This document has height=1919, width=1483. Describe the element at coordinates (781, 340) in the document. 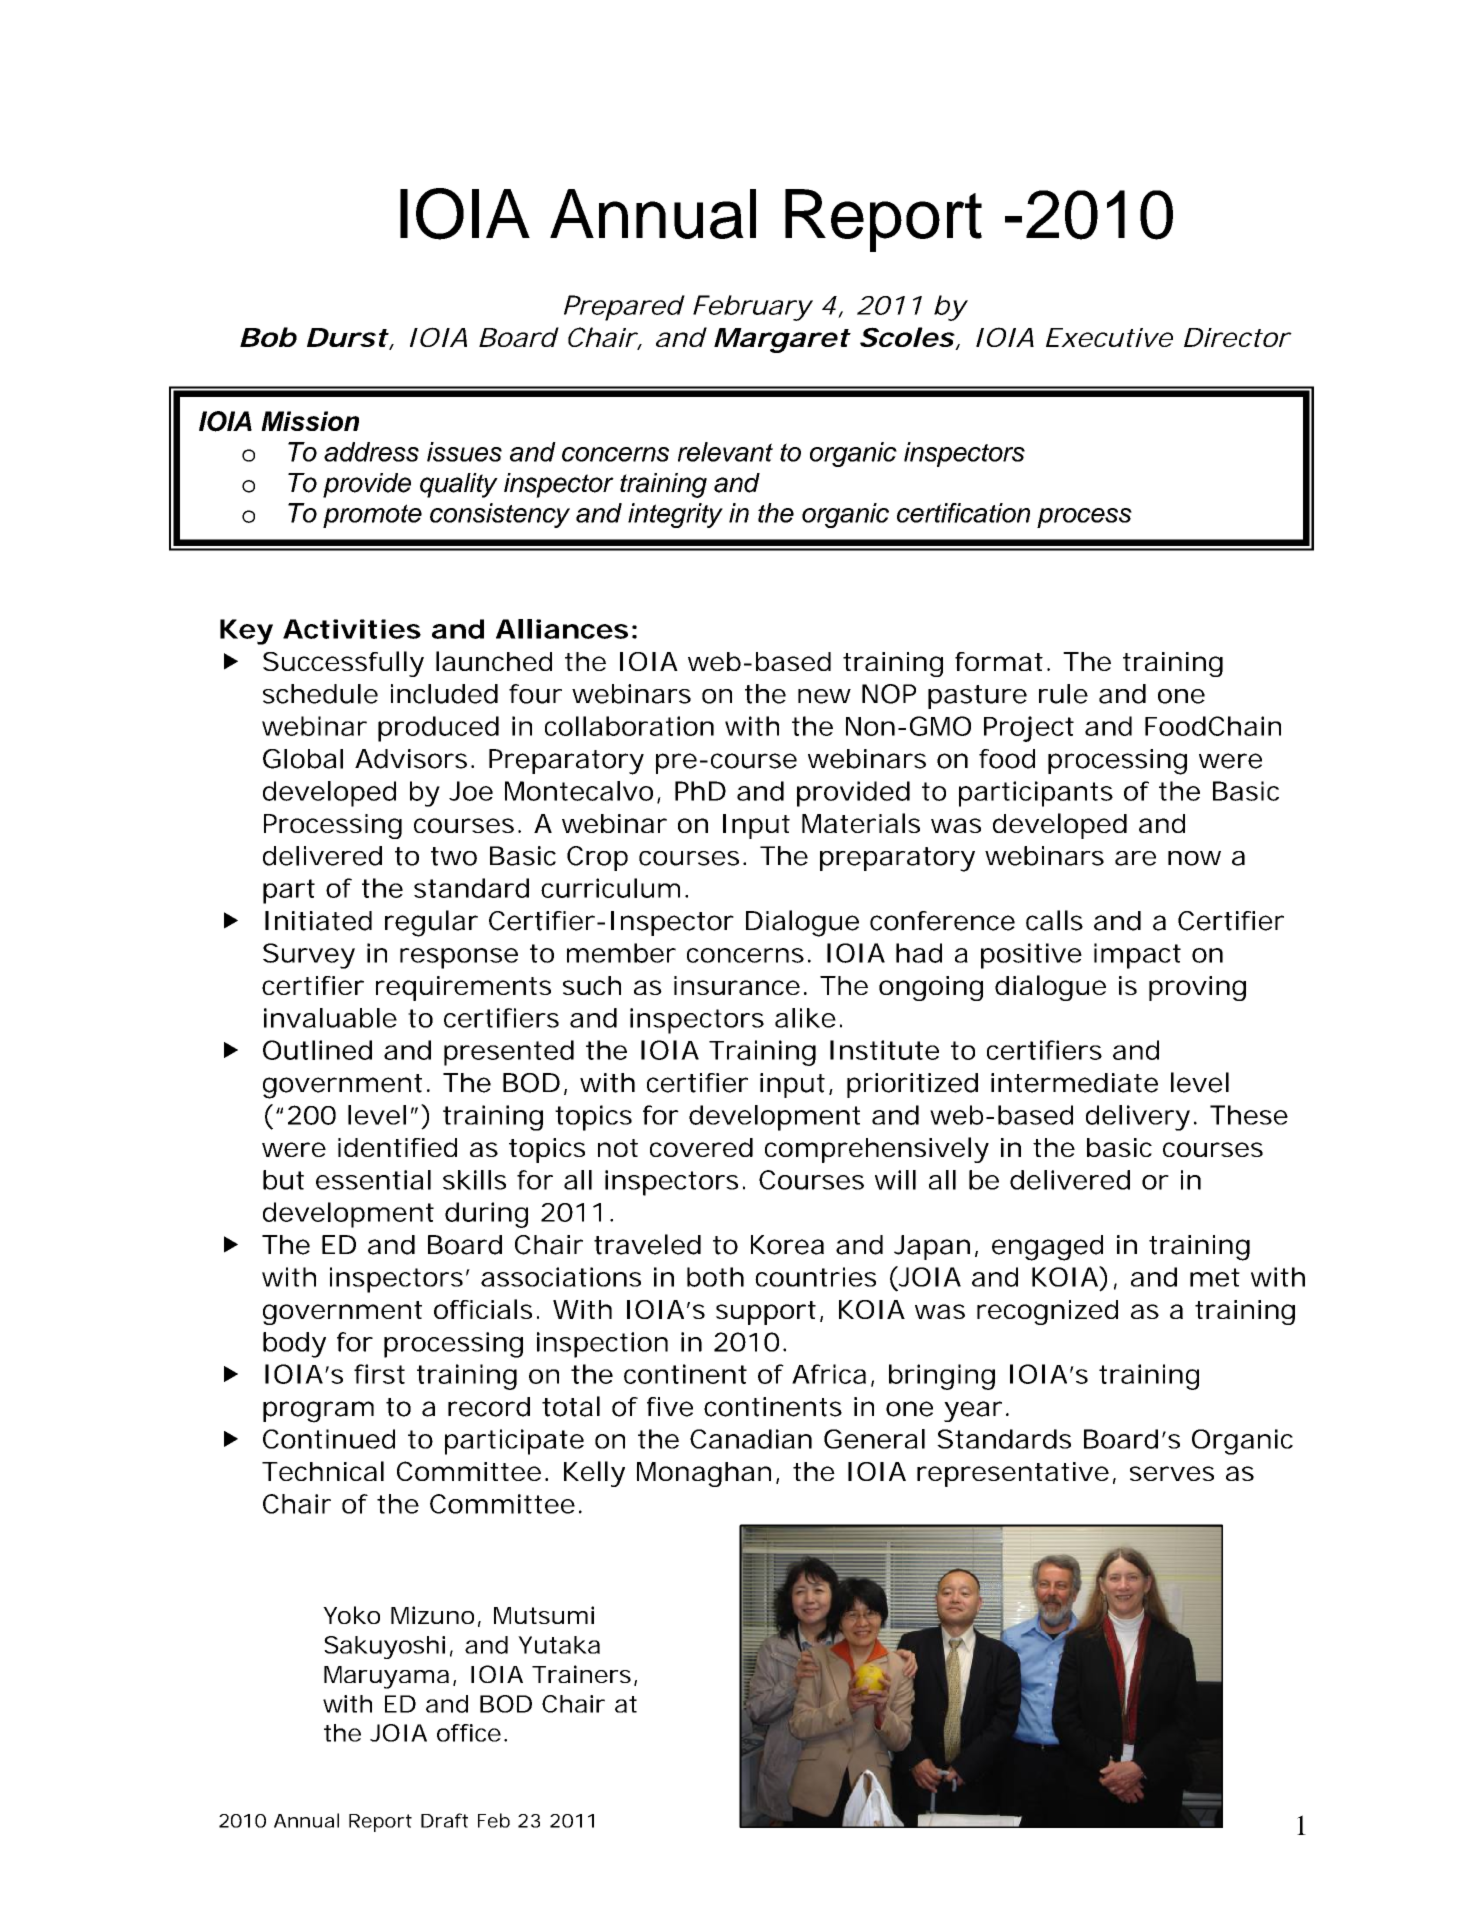

I see `Margaret` at that location.
